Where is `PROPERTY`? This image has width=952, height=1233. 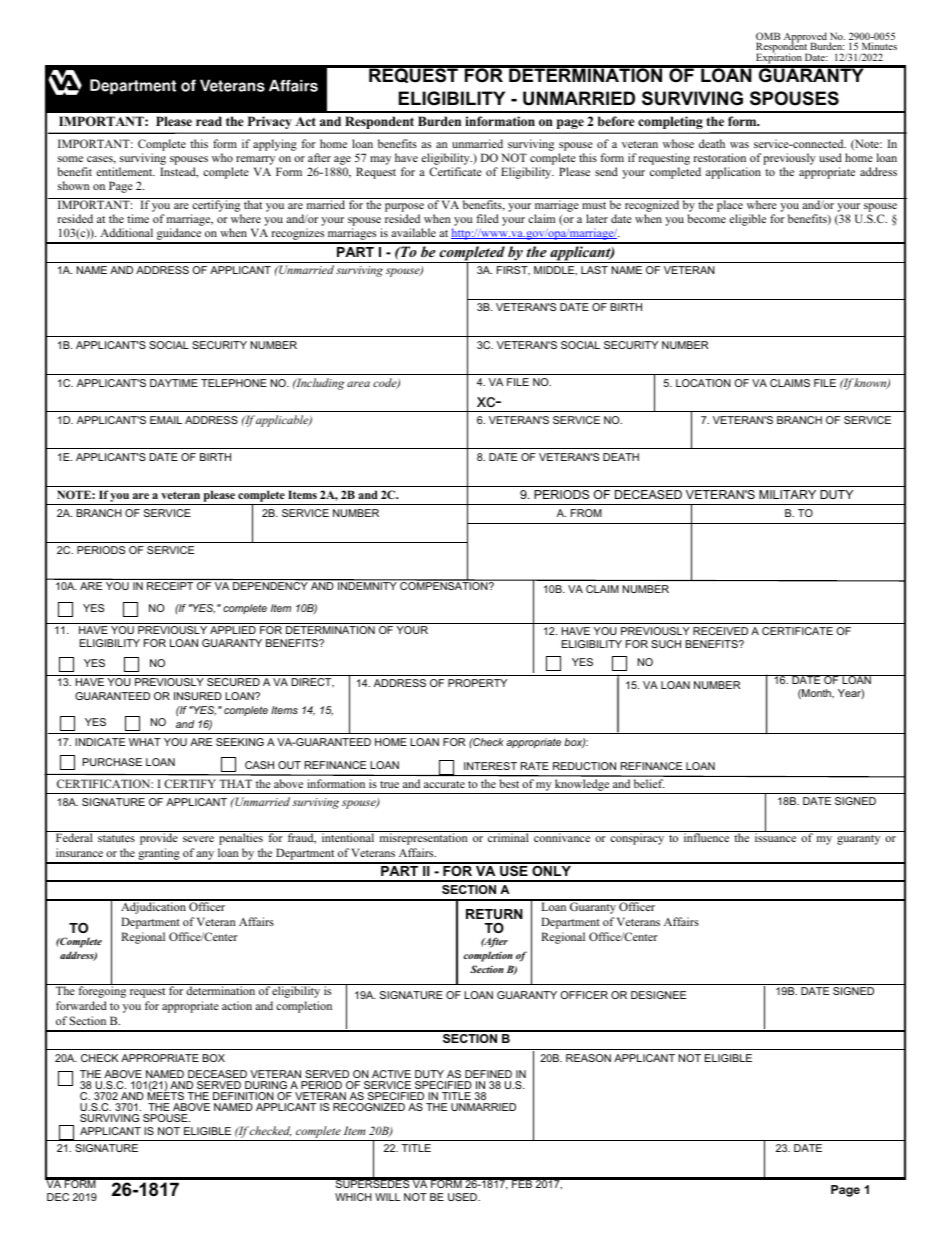 PROPERTY is located at coordinates (477, 683).
